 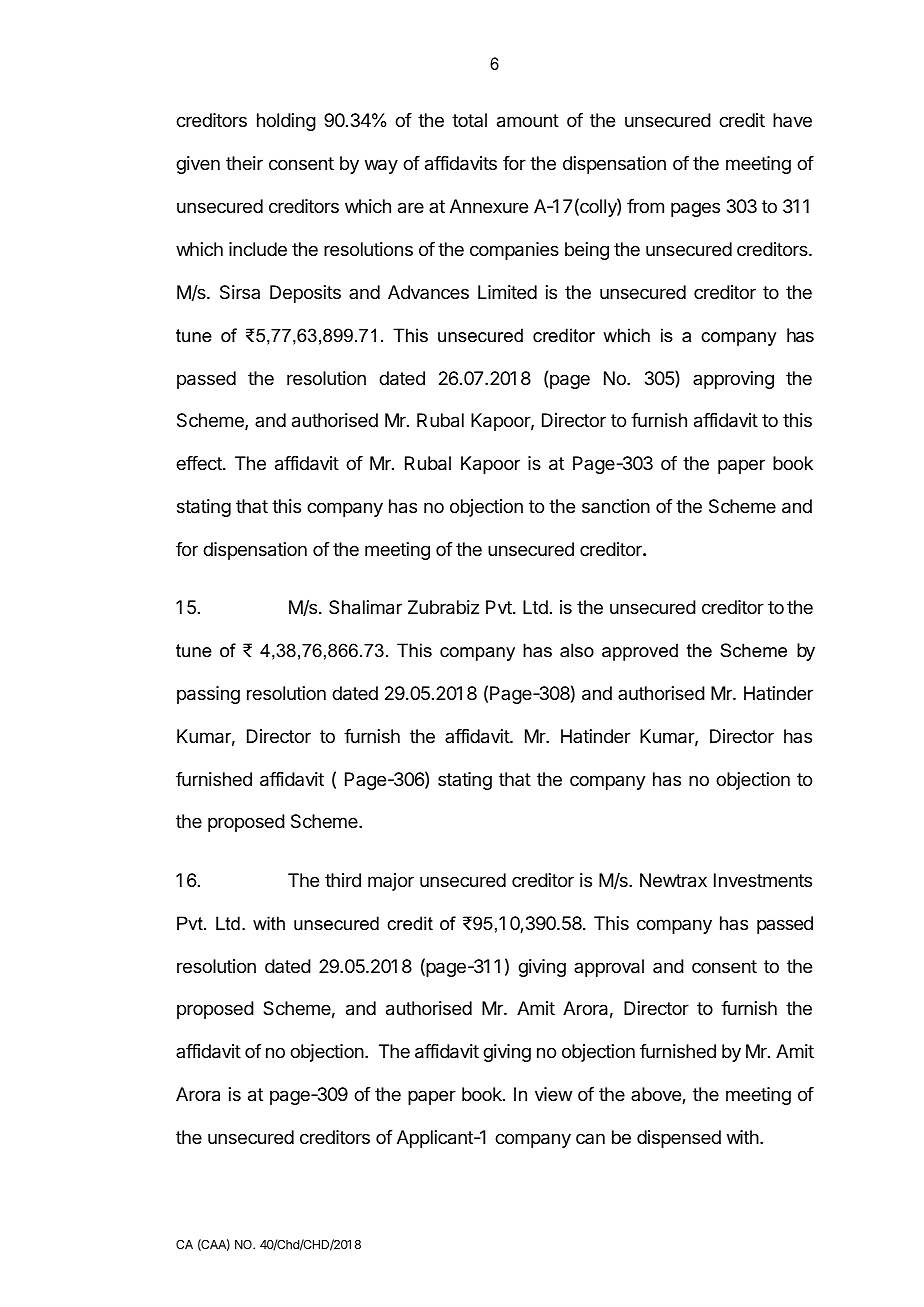 What do you see at coordinates (763, 880) in the screenshot?
I see `Investments` at bounding box center [763, 880].
